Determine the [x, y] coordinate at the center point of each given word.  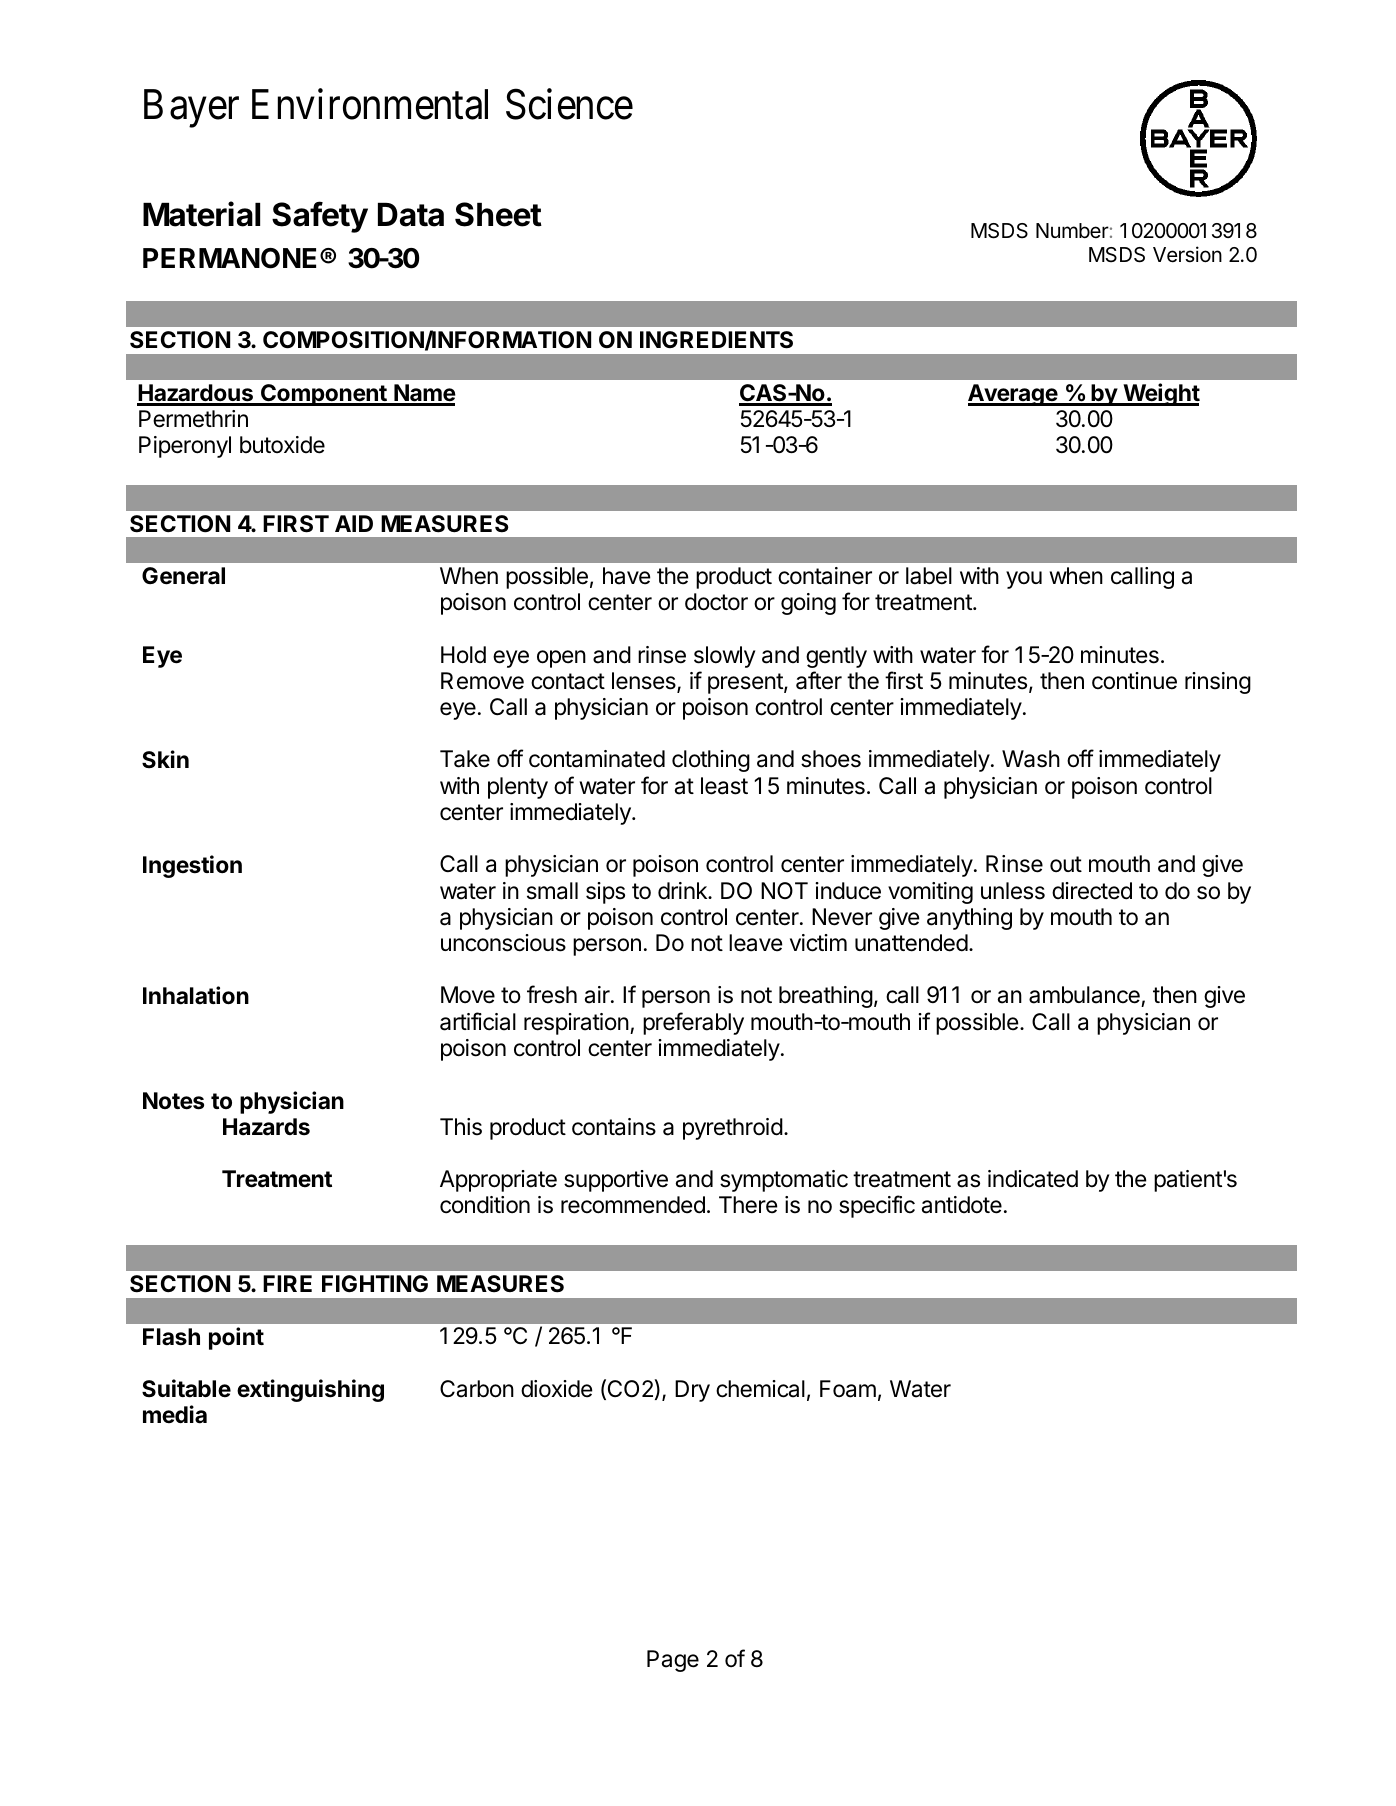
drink [683, 891]
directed [1092, 891]
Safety [320, 217]
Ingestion [192, 866]
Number [1072, 231]
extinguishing [310, 1390]
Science [569, 104]
